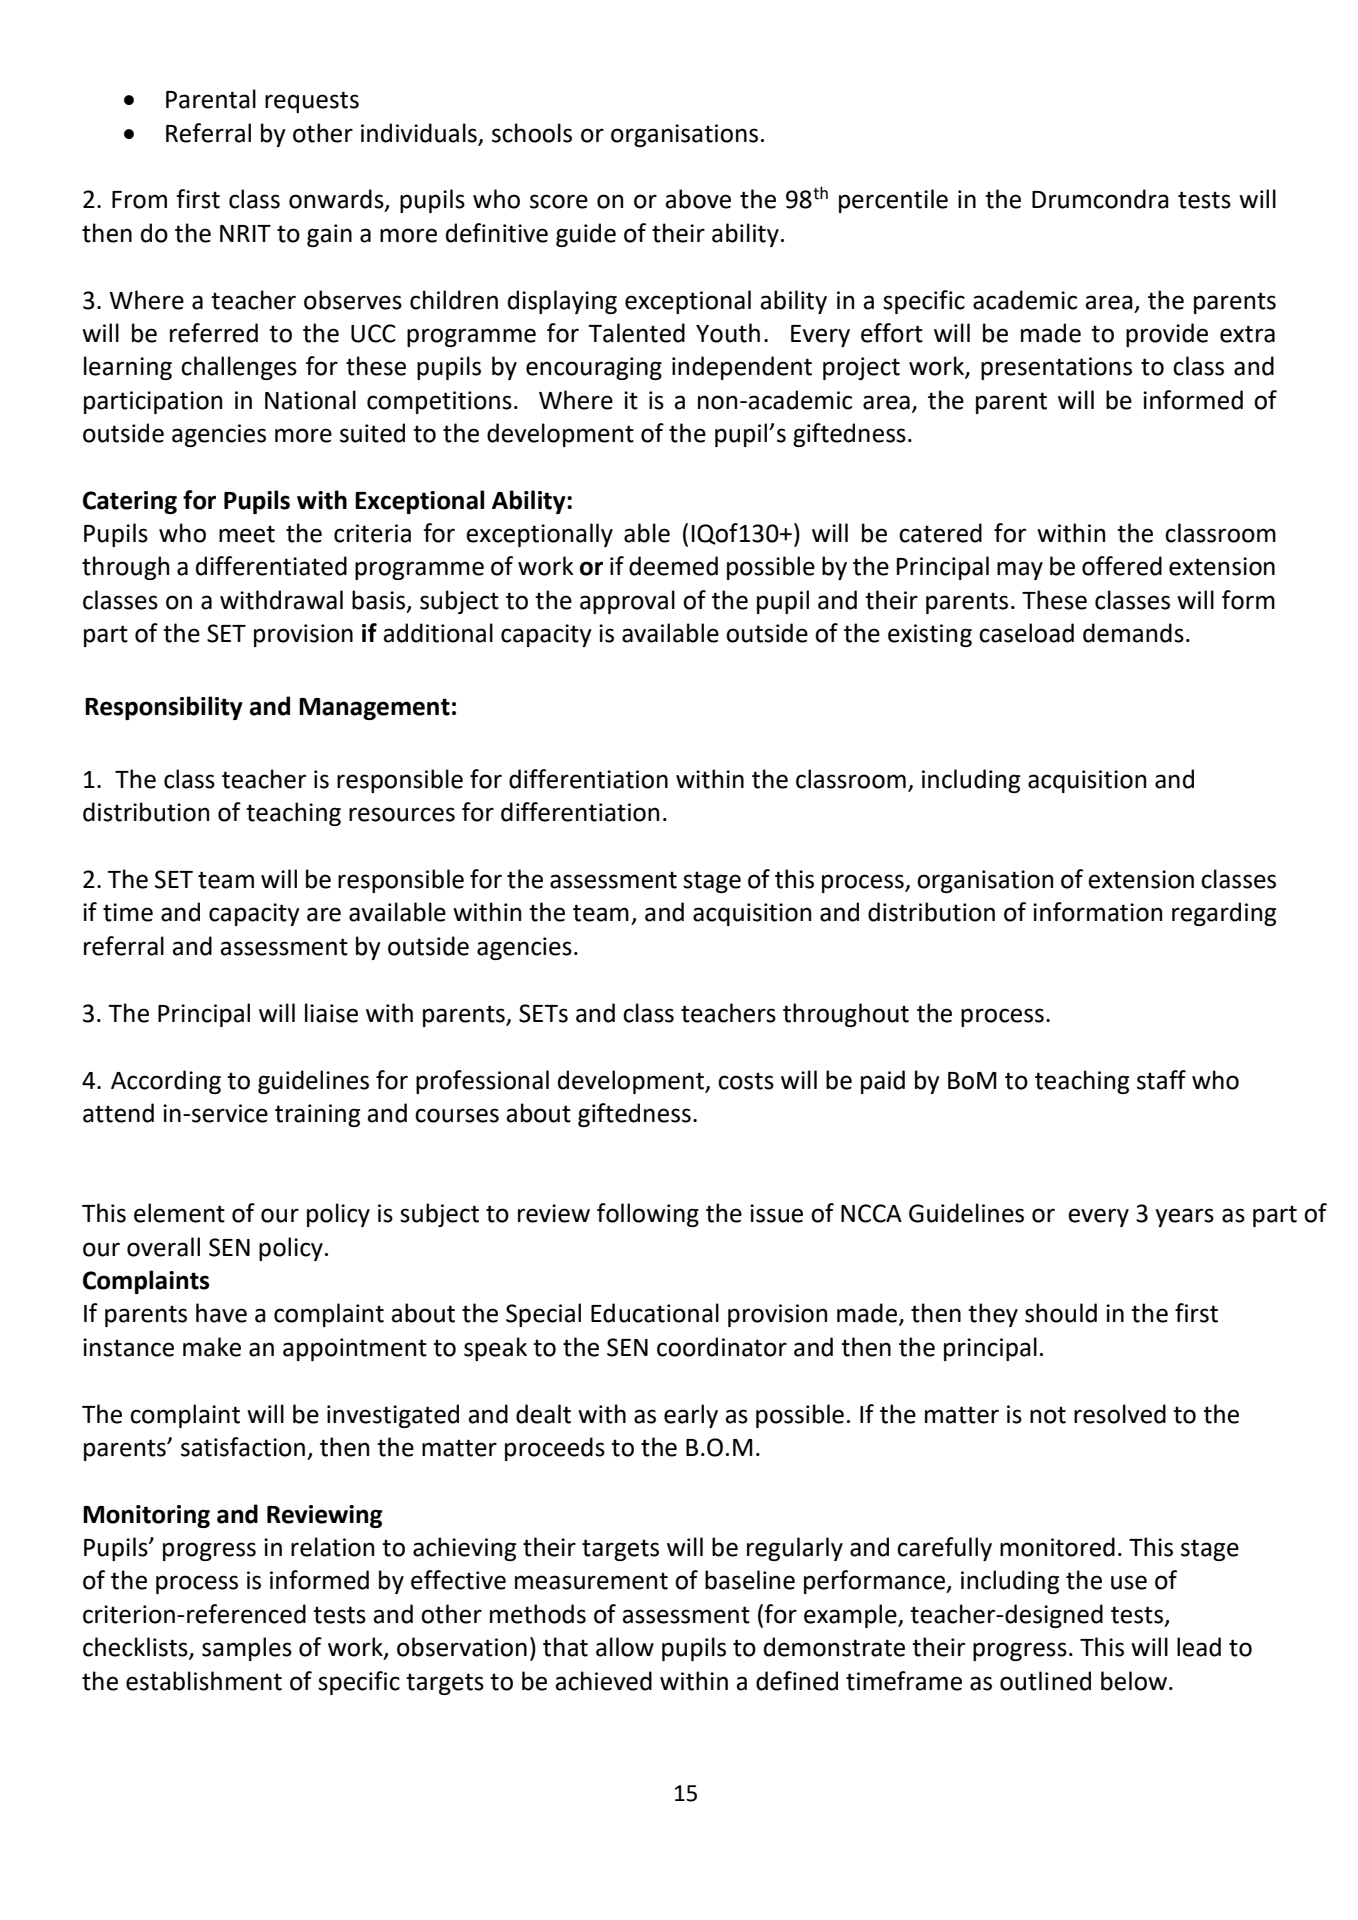 The image size is (1358, 1920). Describe the element at coordinates (317, 1115) in the screenshot. I see `training` at that location.
